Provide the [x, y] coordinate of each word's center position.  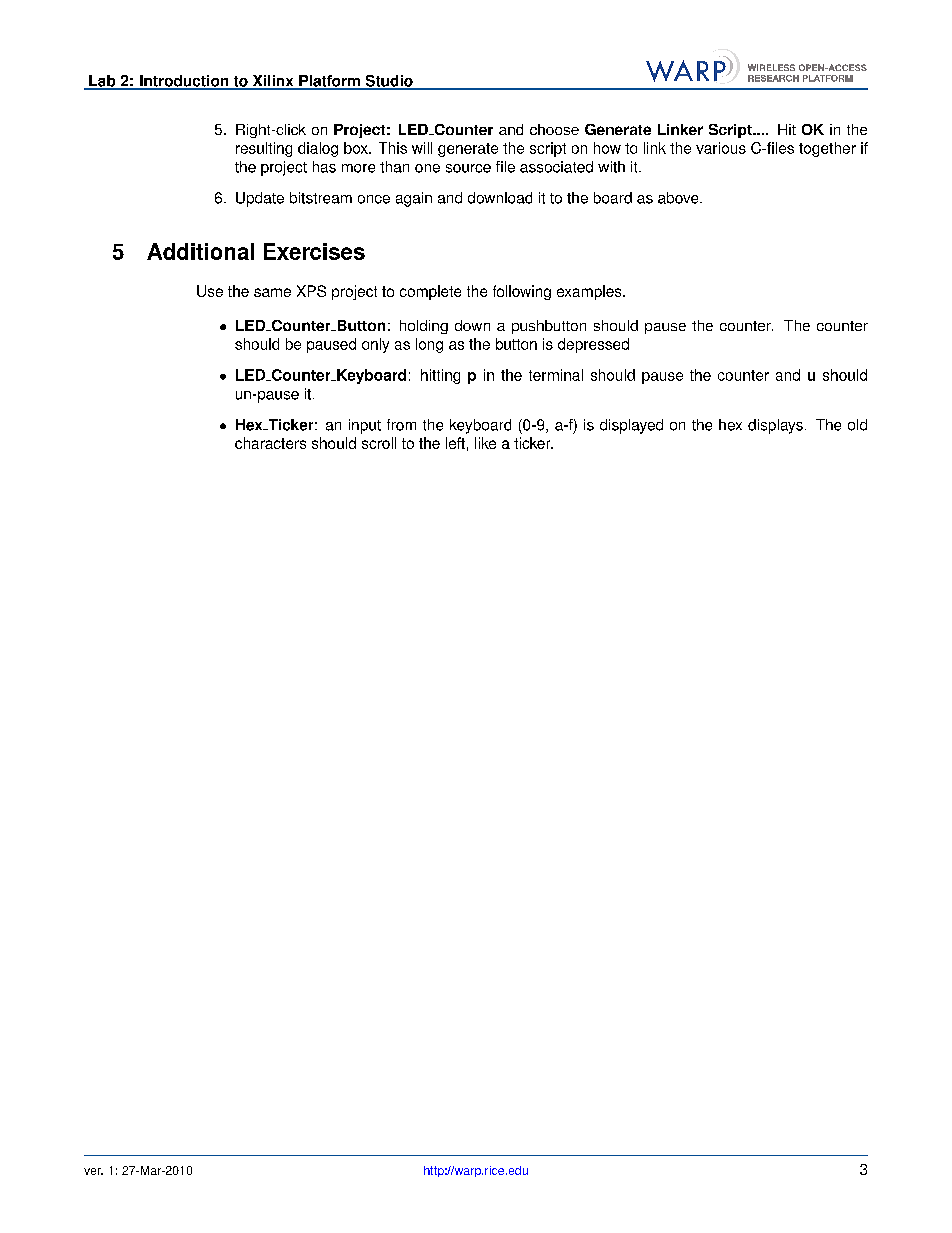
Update [260, 199]
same [272, 292]
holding [424, 327]
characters [270, 443]
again [414, 199]
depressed [593, 345]
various [721, 148]
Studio [389, 82]
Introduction [184, 82]
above [679, 198]
